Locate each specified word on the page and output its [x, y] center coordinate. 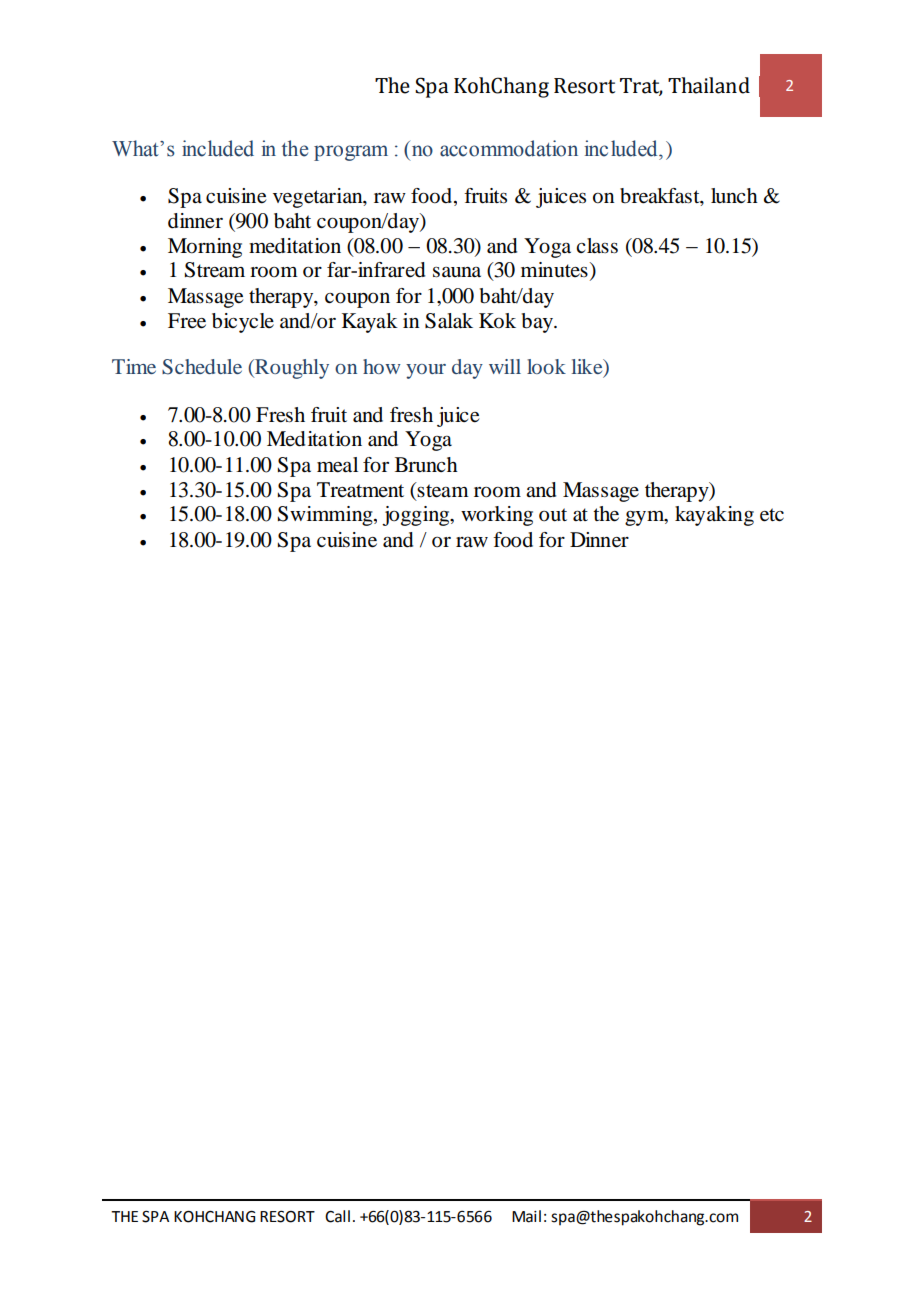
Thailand [709, 85]
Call [337, 1216]
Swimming [326, 516]
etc [772, 515]
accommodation [509, 148]
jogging [417, 516]
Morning [205, 248]
